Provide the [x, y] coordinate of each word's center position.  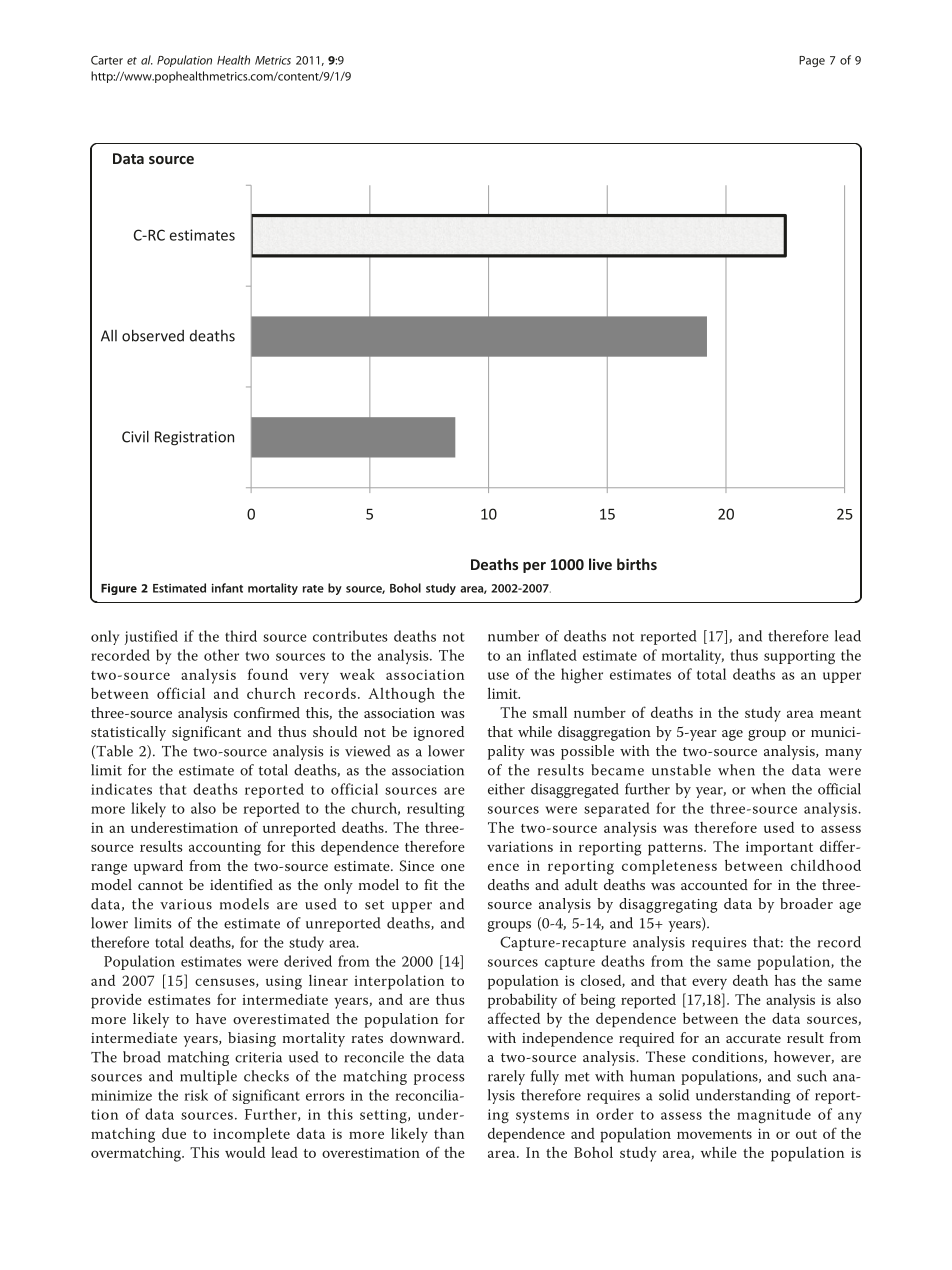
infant [227, 588]
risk [196, 1095]
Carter [107, 60]
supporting [799, 657]
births [637, 564]
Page [812, 61]
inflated [552, 655]
